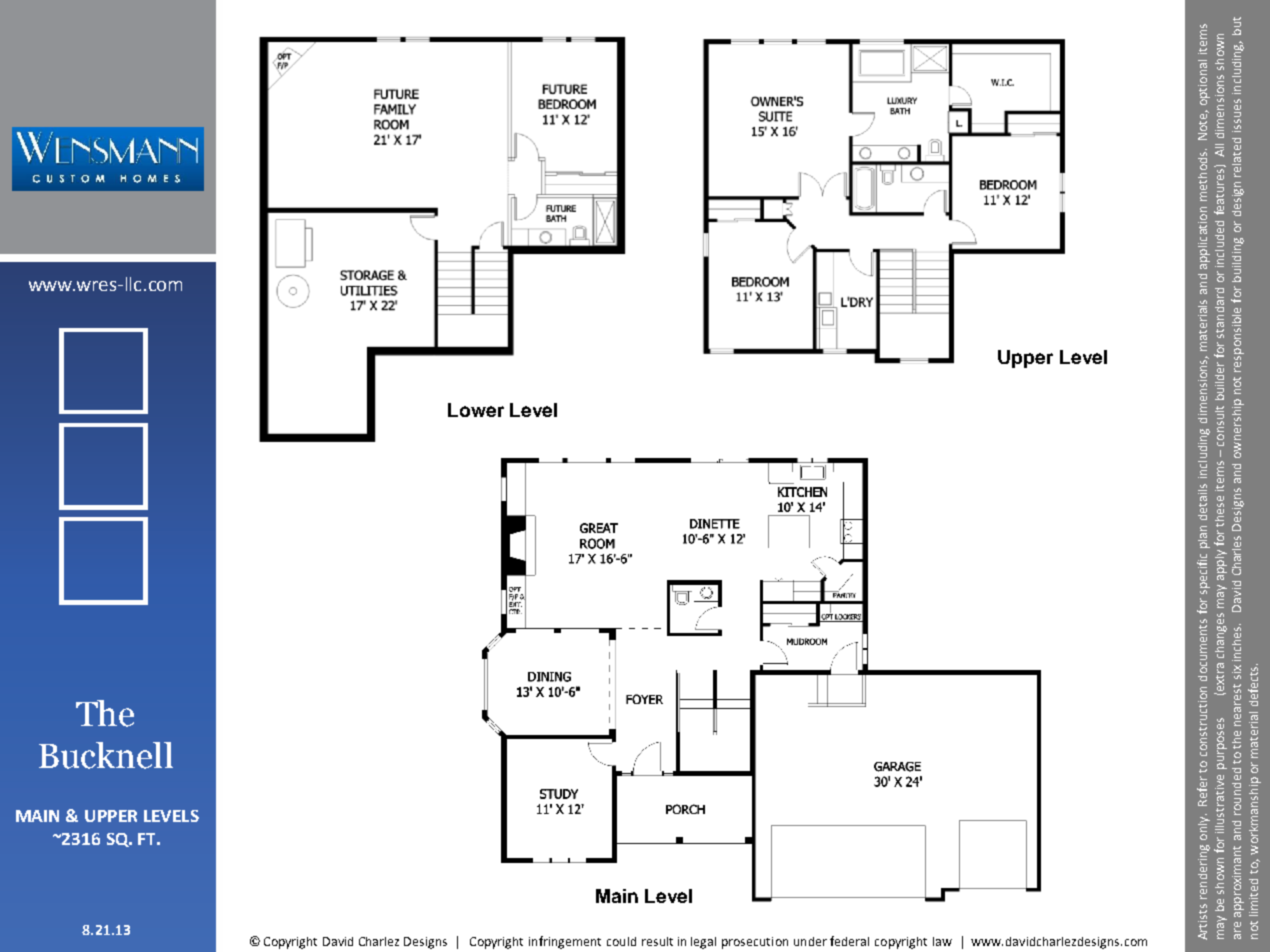  What do you see at coordinates (942, 941) in the document?
I see `law` at bounding box center [942, 941].
